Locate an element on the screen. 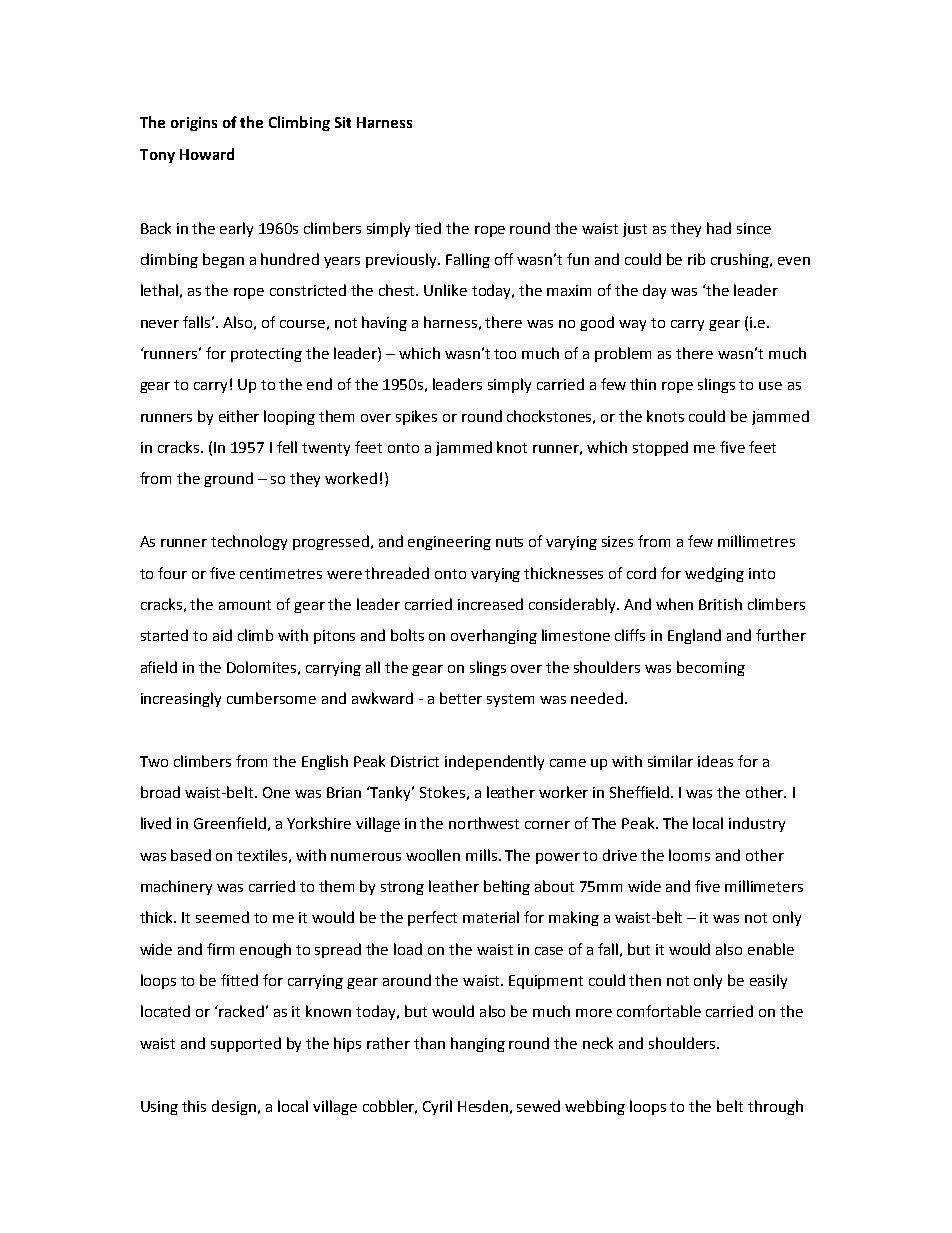 Image resolution: width=952 pixels, height=1233 pixels. spikes is located at coordinates (416, 417).
